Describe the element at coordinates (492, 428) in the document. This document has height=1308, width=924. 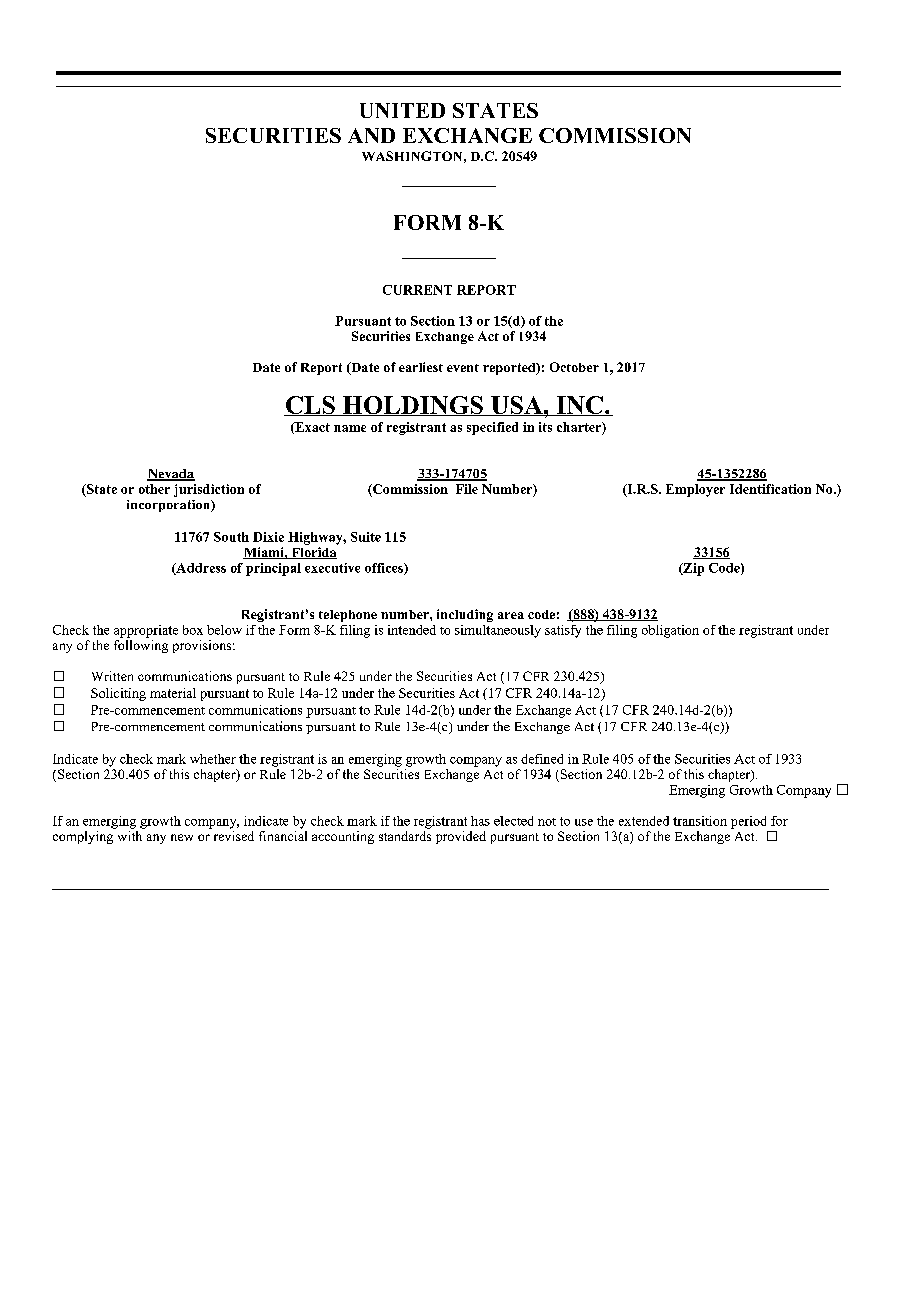
I see `specified` at that location.
